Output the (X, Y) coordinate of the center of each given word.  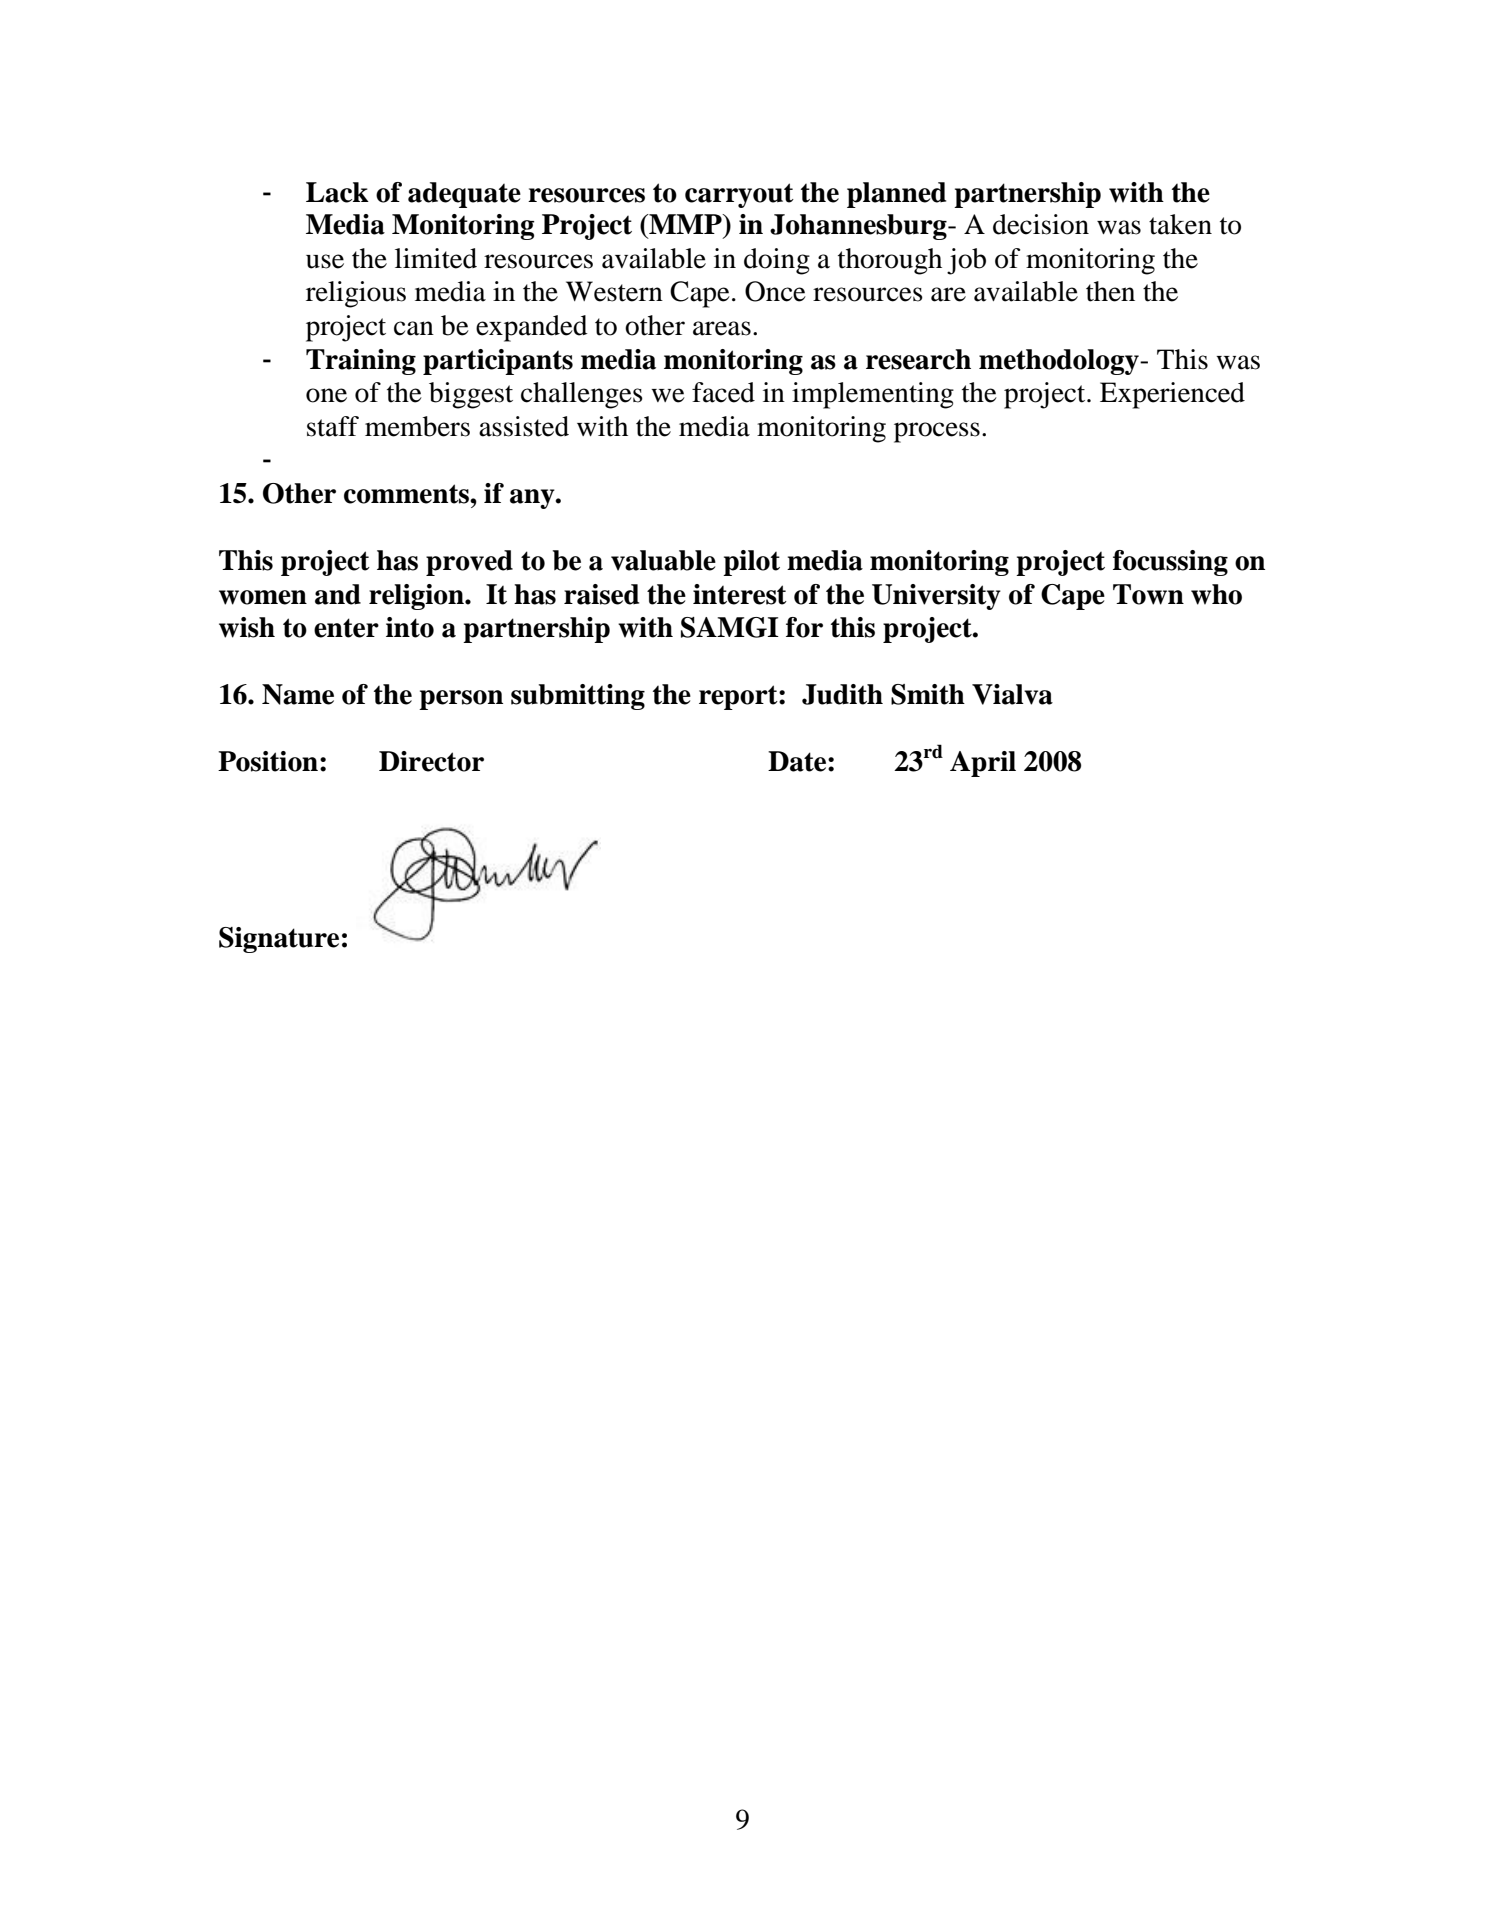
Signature (279, 940)
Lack (337, 192)
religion (417, 597)
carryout (739, 195)
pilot (751, 563)
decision (1041, 224)
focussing (1170, 563)
